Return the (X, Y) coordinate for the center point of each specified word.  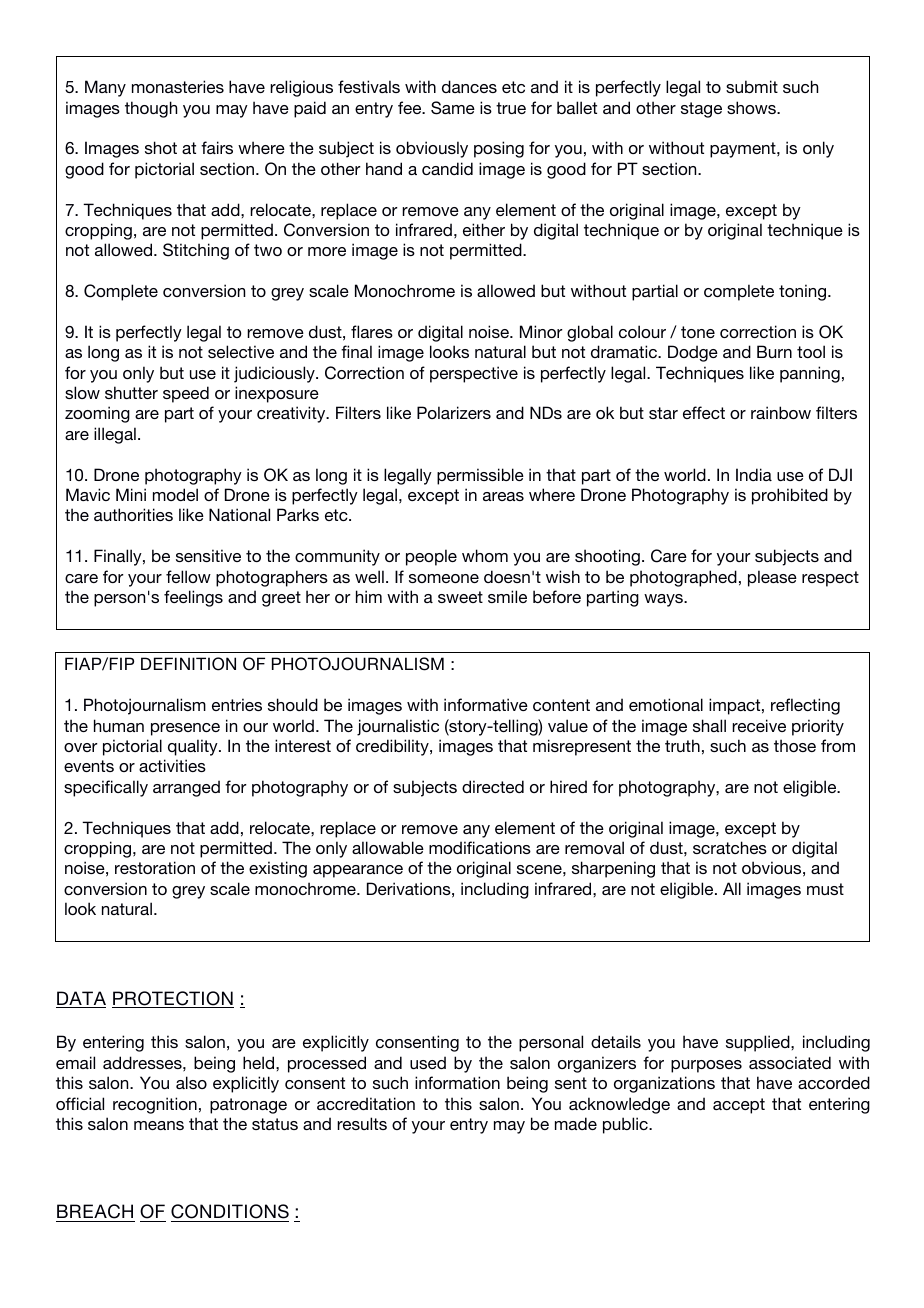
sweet (460, 597)
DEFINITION (188, 664)
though (151, 109)
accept (739, 1106)
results (362, 1123)
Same (453, 108)
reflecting (805, 706)
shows (752, 107)
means (159, 1125)
